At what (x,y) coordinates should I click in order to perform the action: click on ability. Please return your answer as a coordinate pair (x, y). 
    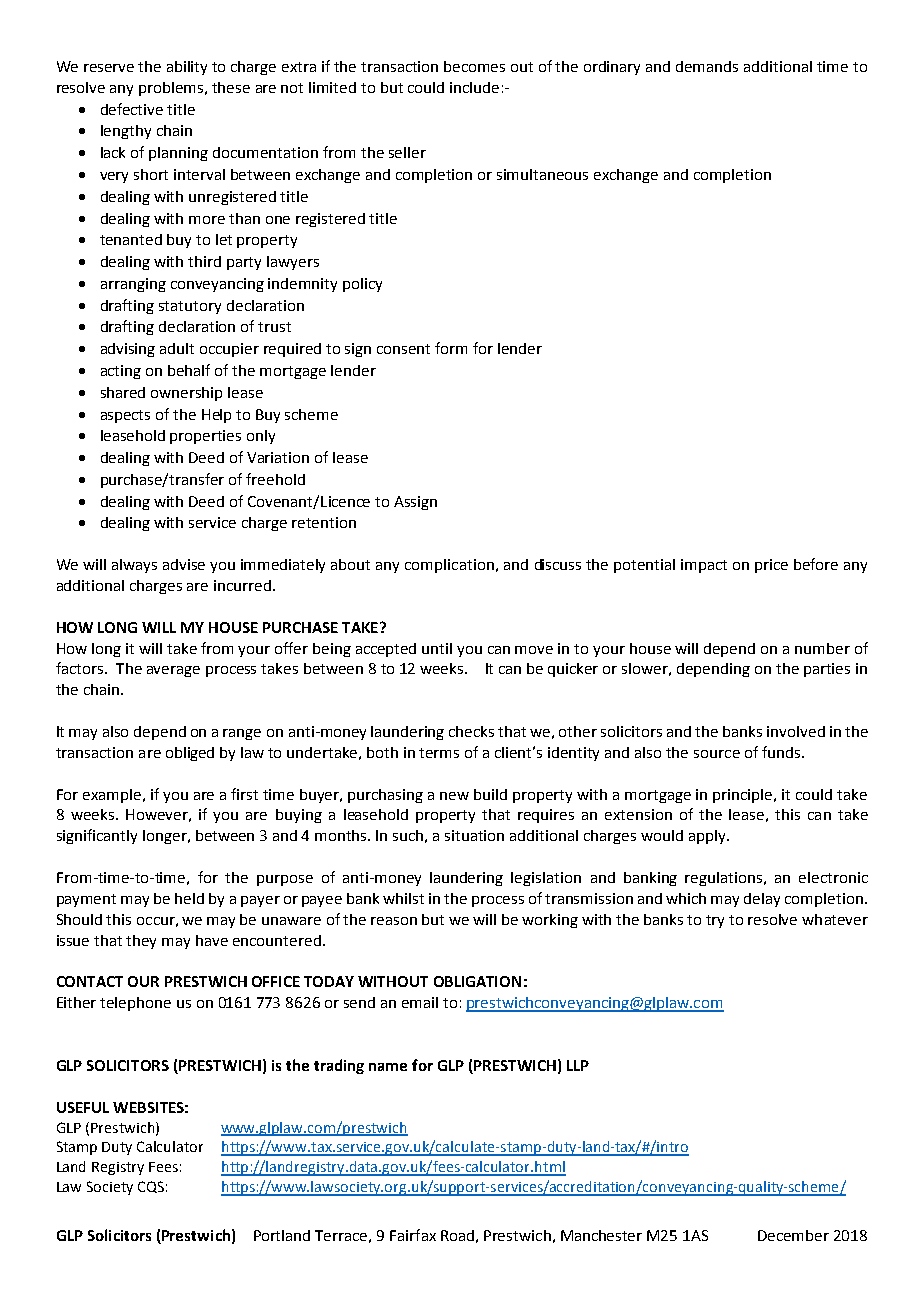
    Looking at the image, I should click on (187, 68).
